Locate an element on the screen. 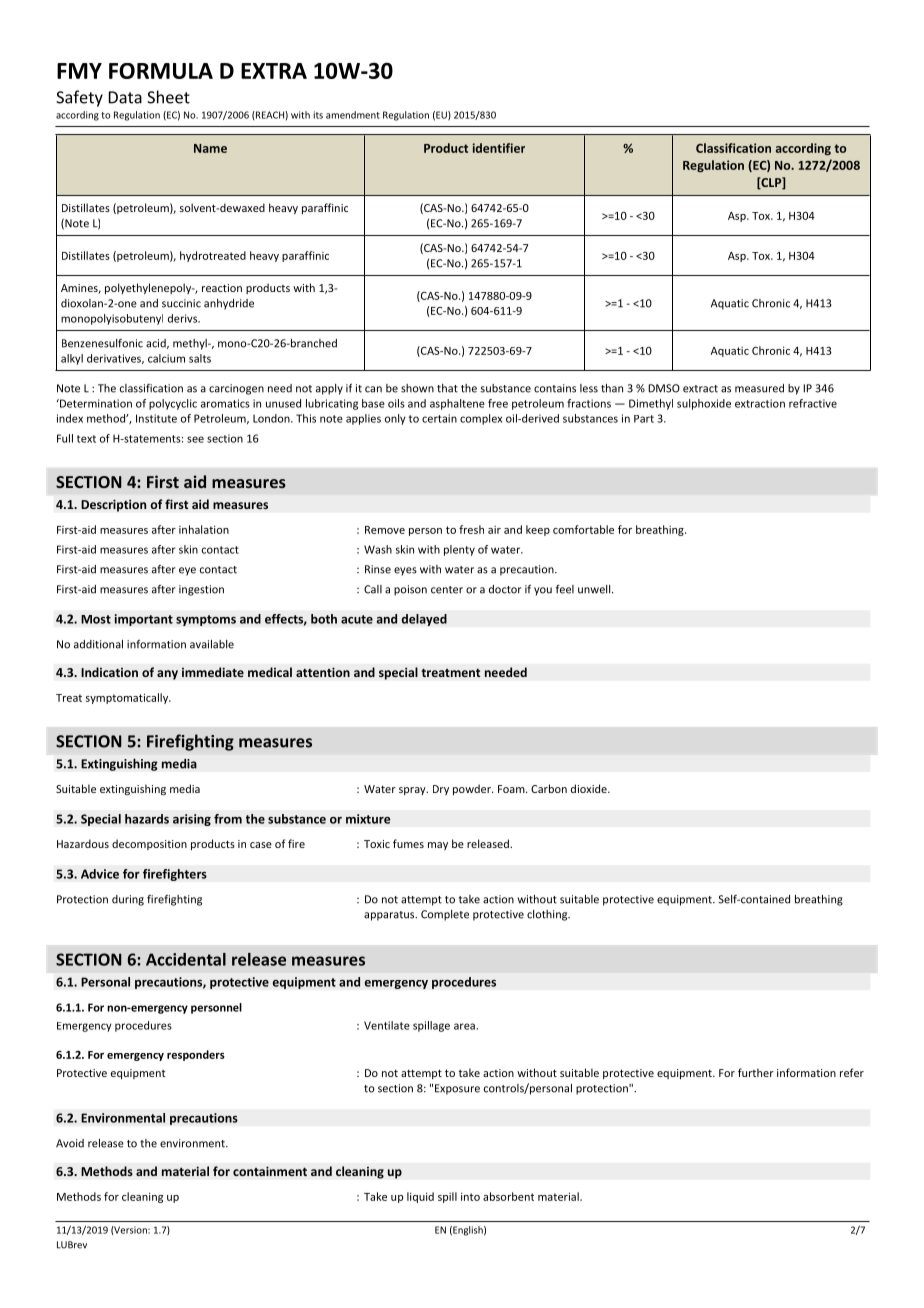 This screenshot has width=924, height=1308. delayed is located at coordinates (424, 620).
